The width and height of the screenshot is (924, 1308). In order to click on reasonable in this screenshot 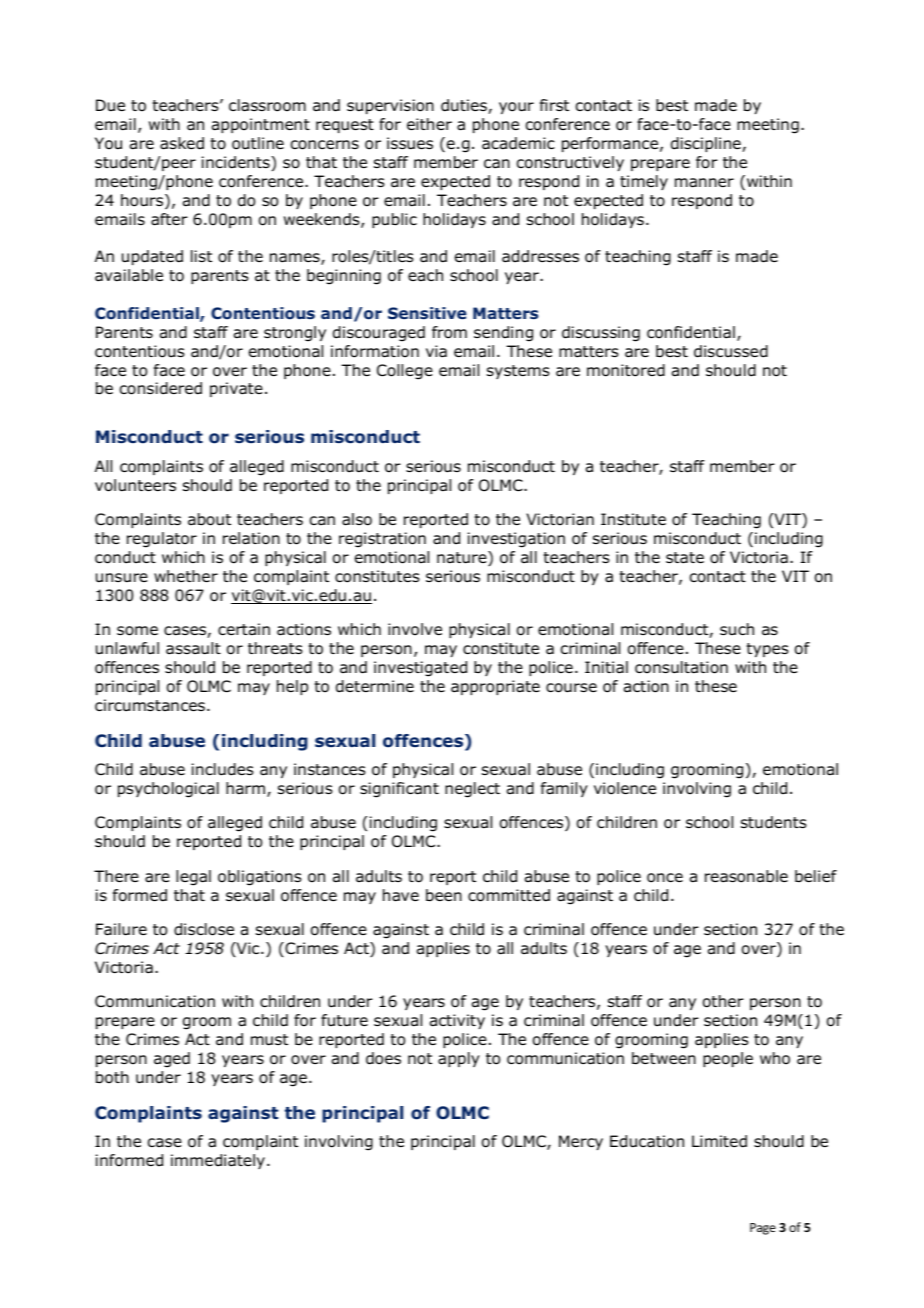, I will do `click(746, 876)`.
